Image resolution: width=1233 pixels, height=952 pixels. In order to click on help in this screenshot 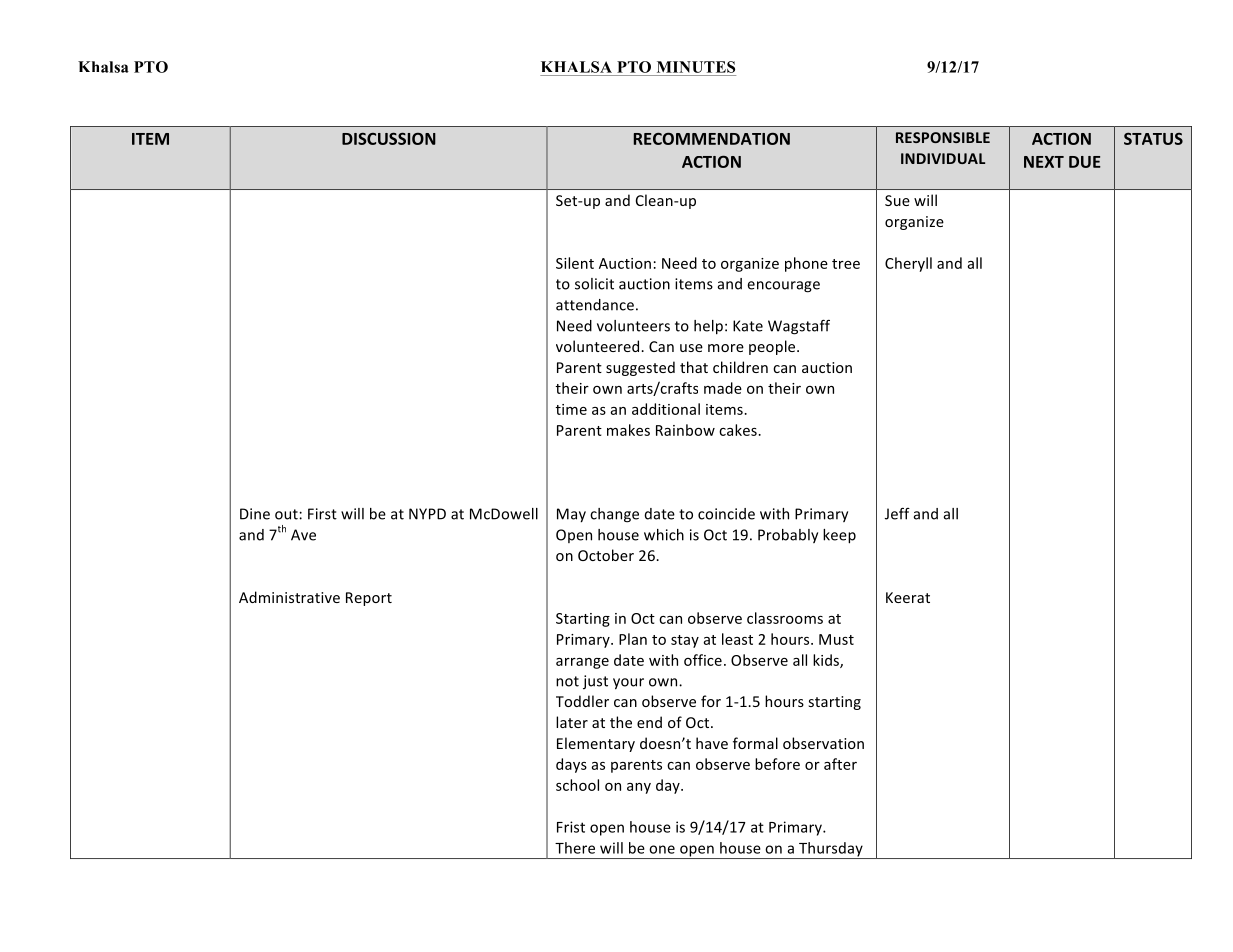, I will do `click(708, 327)`.
